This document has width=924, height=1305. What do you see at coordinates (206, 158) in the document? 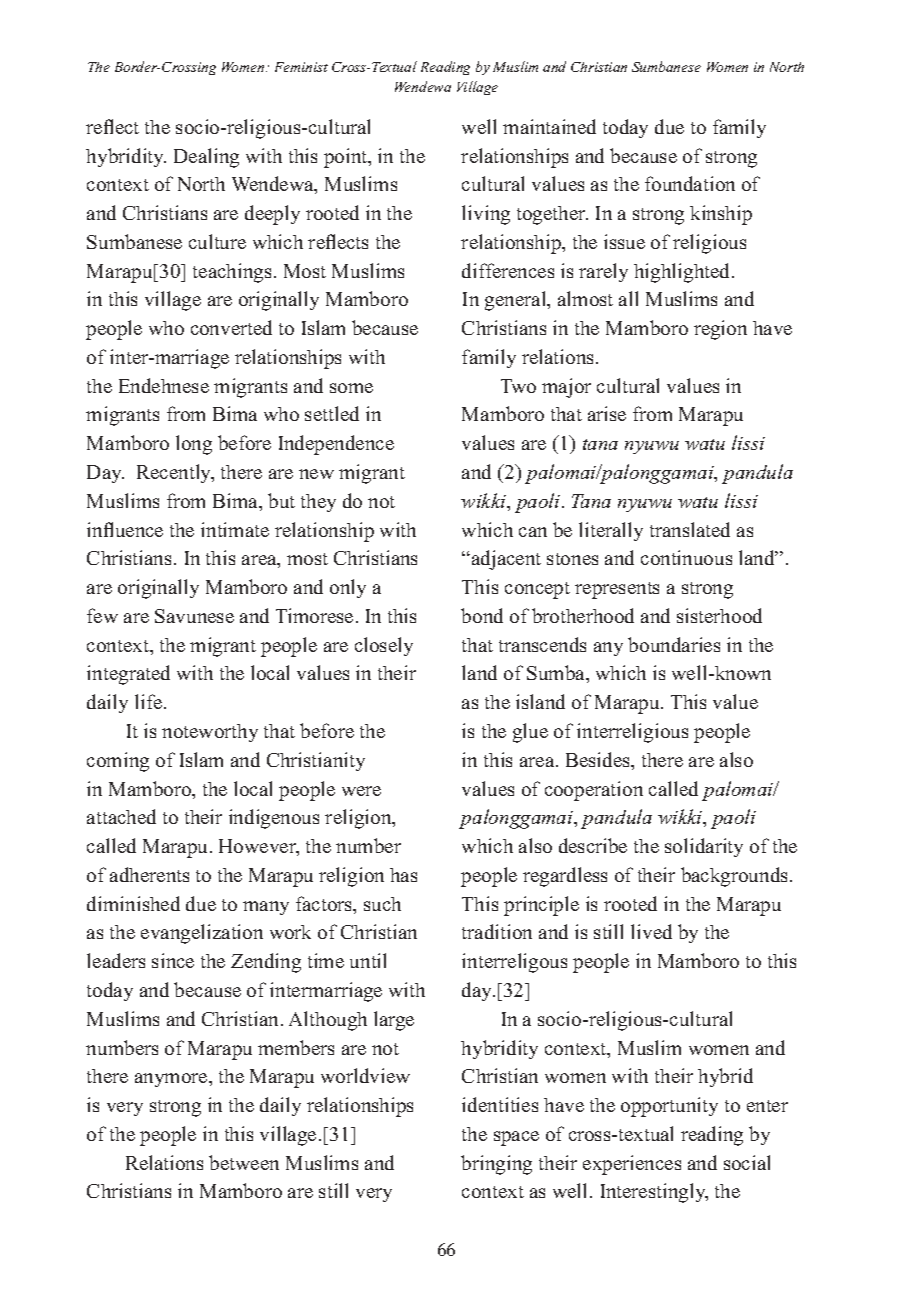
I see `Dealing` at bounding box center [206, 158].
